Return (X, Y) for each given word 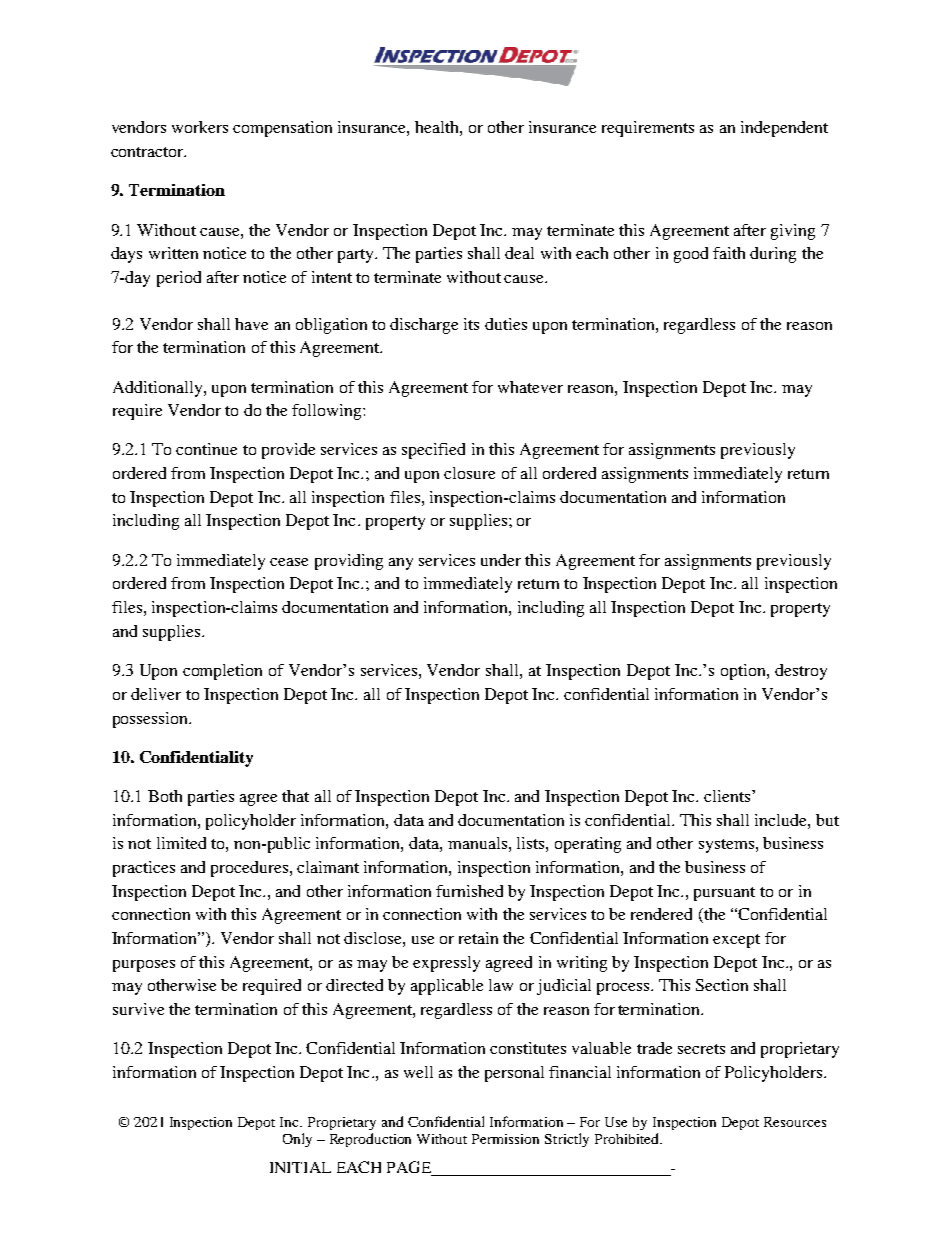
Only (297, 1140)
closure (469, 473)
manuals (477, 843)
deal (519, 253)
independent (784, 129)
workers (200, 127)
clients (727, 796)
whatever (530, 387)
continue (206, 449)
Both (165, 796)
